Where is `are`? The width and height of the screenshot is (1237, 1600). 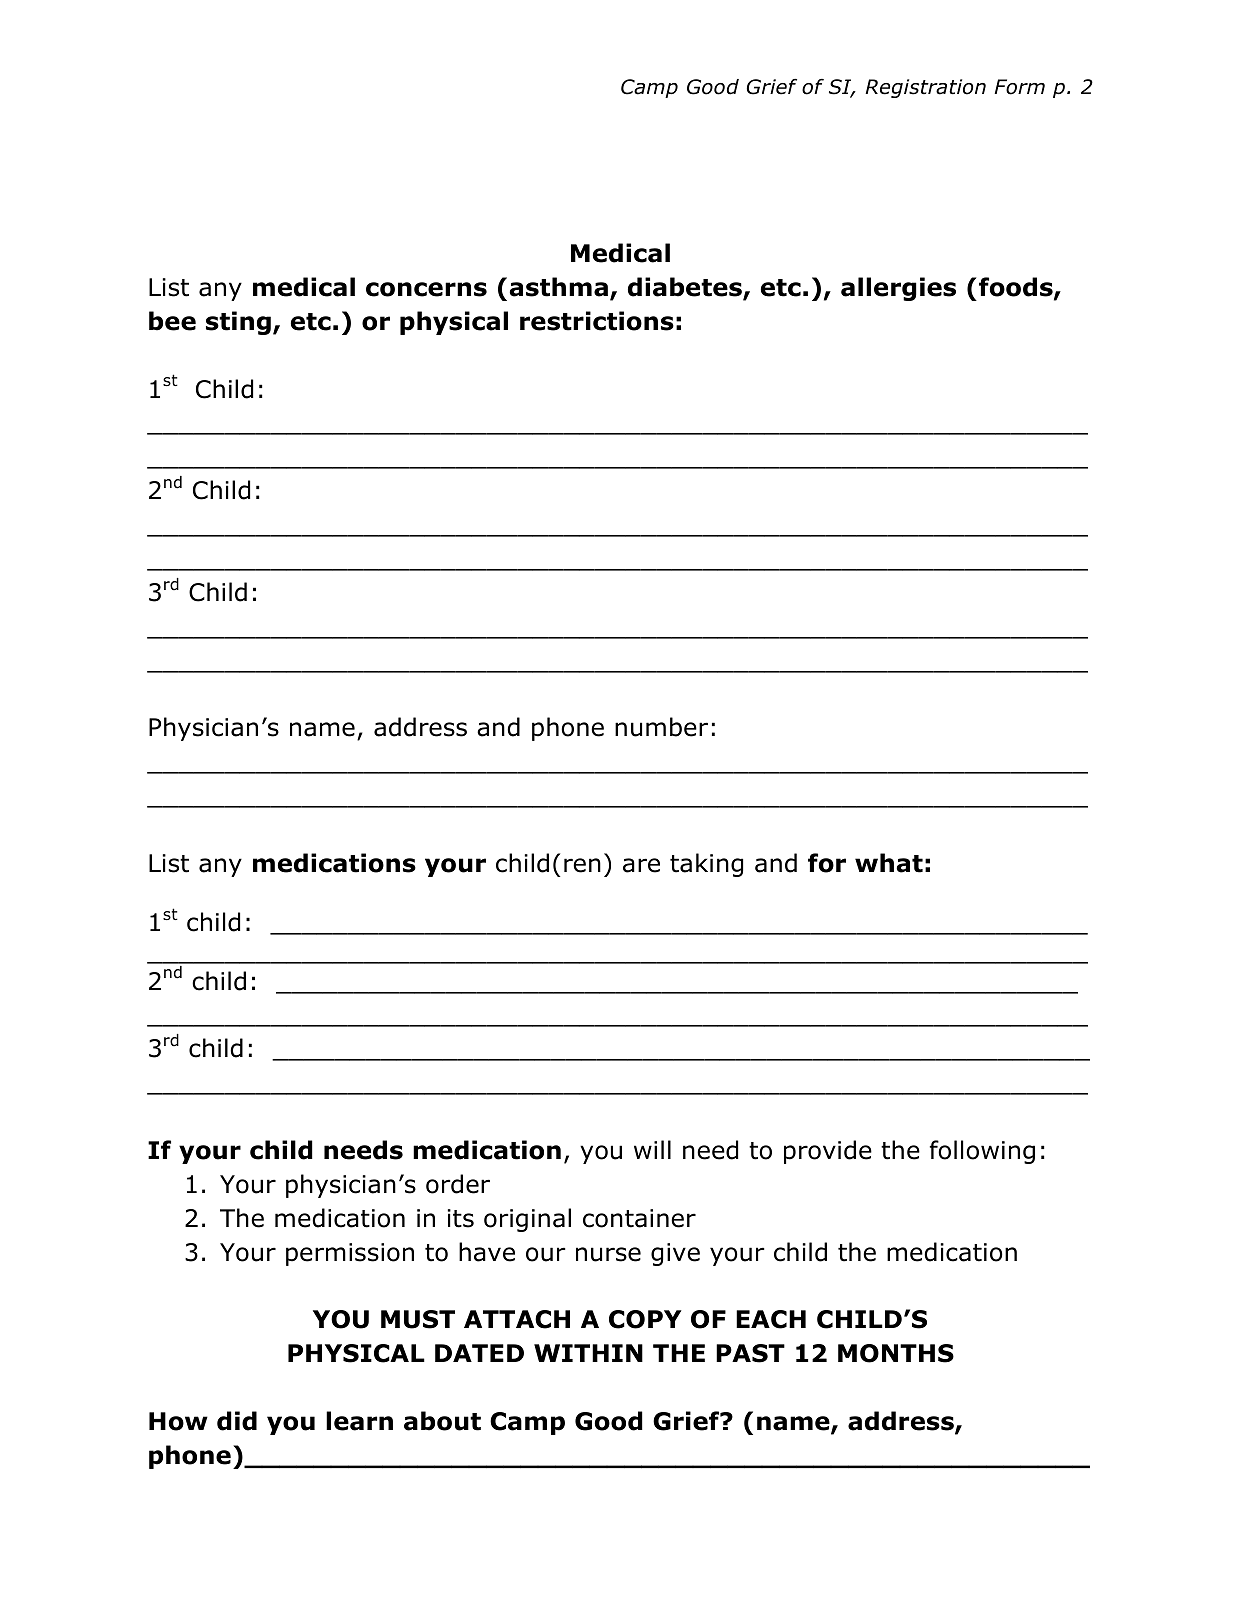
are is located at coordinates (641, 865).
